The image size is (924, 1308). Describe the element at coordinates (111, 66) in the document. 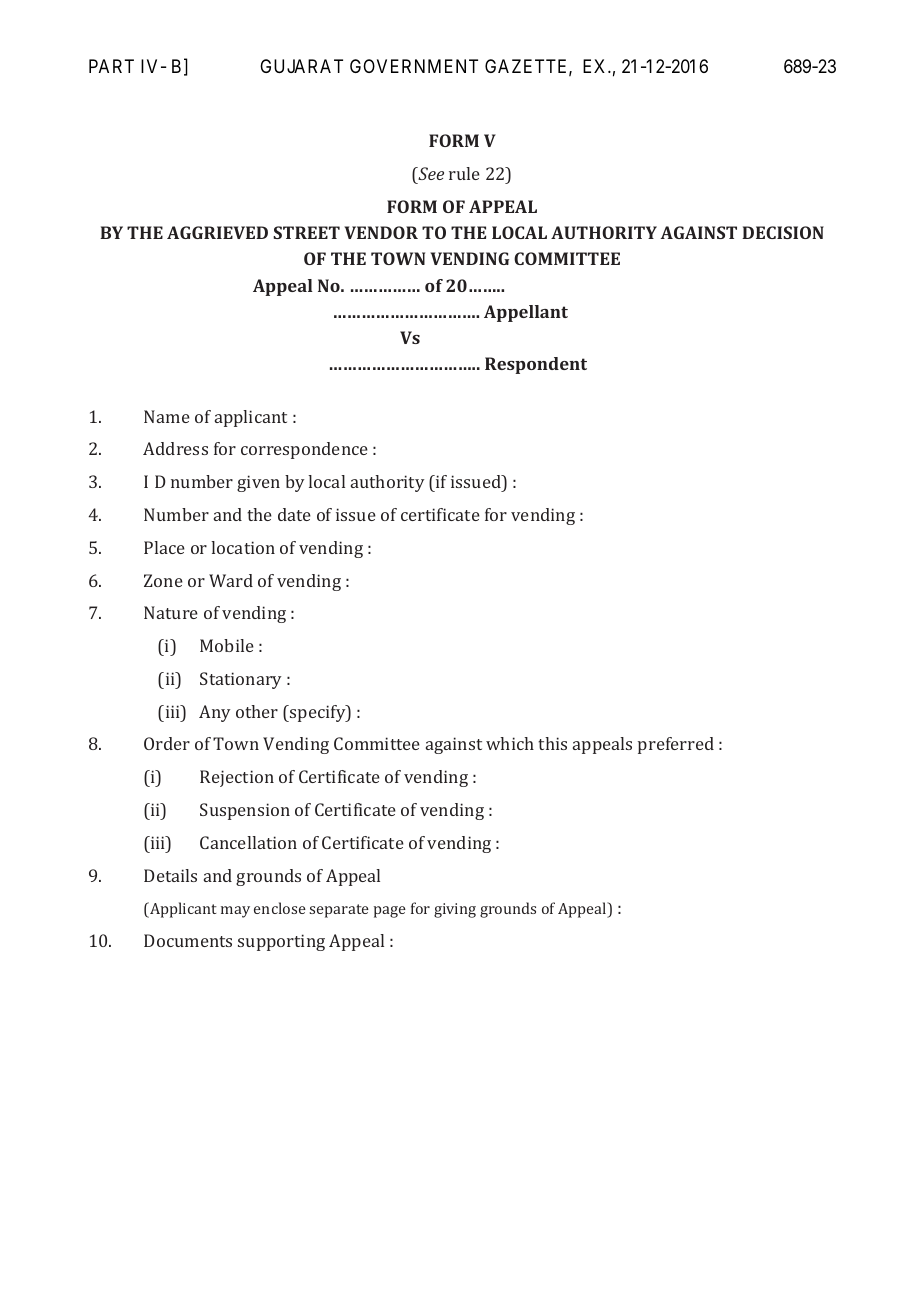

I see `PART` at that location.
